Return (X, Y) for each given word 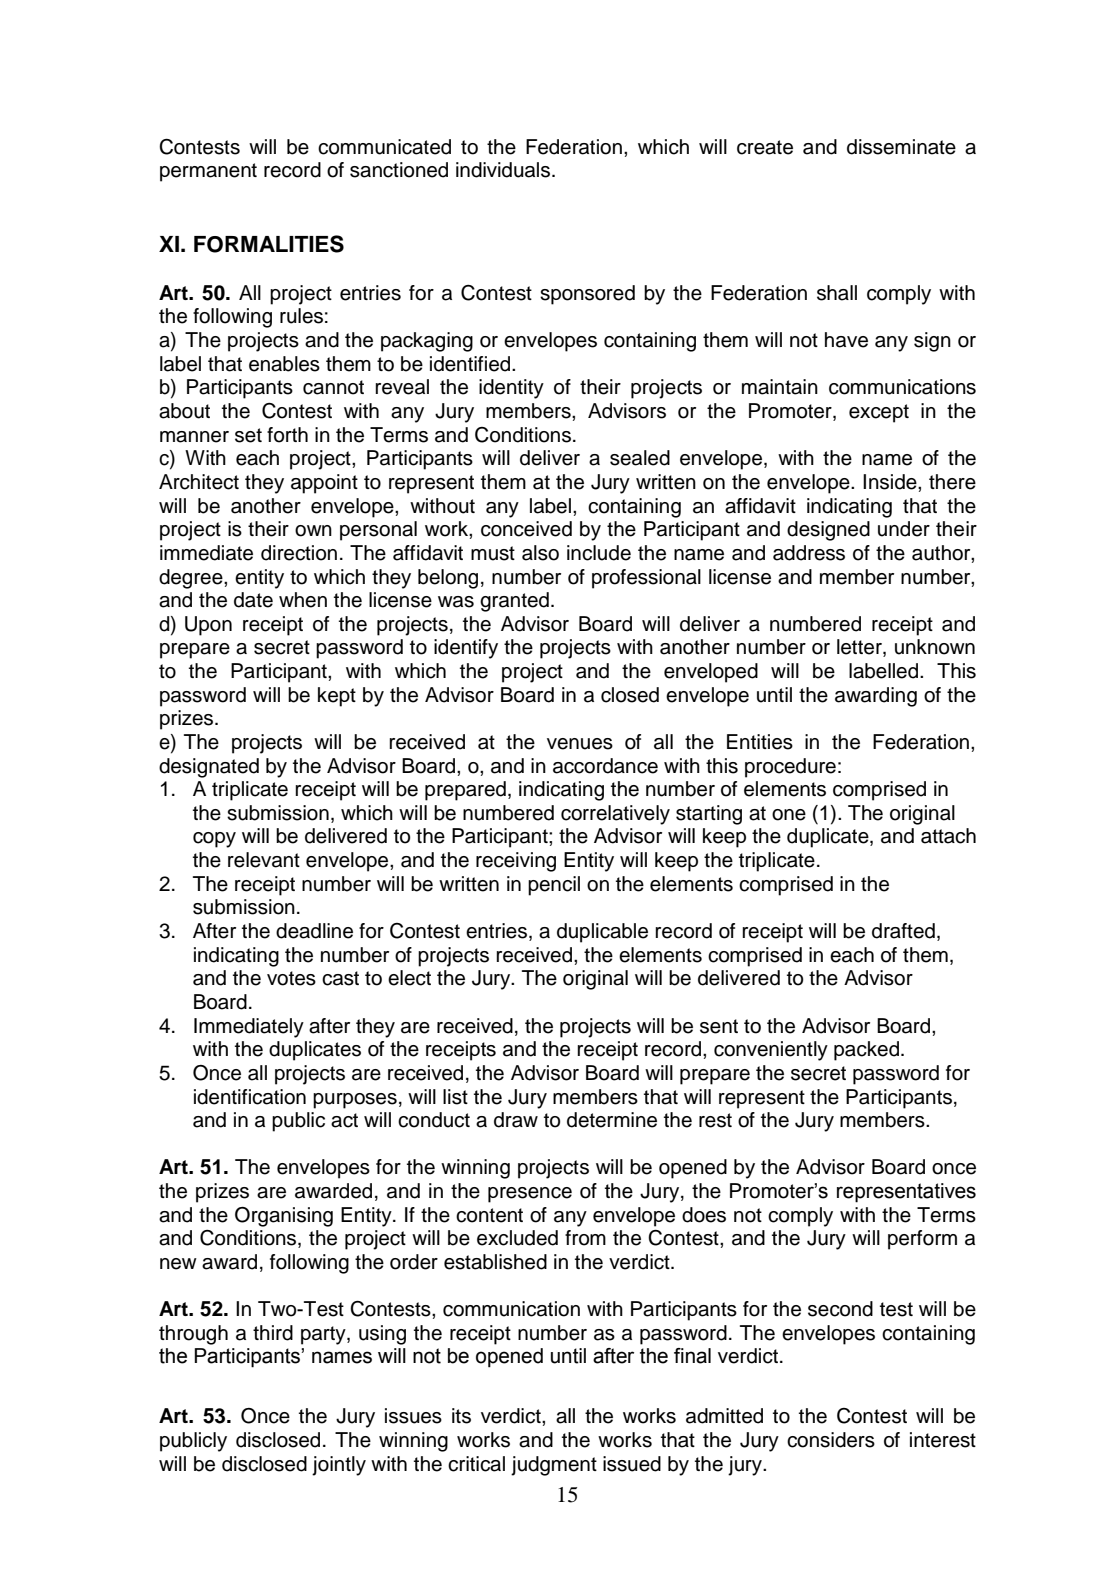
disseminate (901, 147)
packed (866, 1051)
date (253, 600)
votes (291, 978)
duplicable (602, 933)
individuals (503, 170)
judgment (554, 1466)
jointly (339, 1466)
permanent (208, 172)
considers (831, 1440)
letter (860, 648)
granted (514, 602)
